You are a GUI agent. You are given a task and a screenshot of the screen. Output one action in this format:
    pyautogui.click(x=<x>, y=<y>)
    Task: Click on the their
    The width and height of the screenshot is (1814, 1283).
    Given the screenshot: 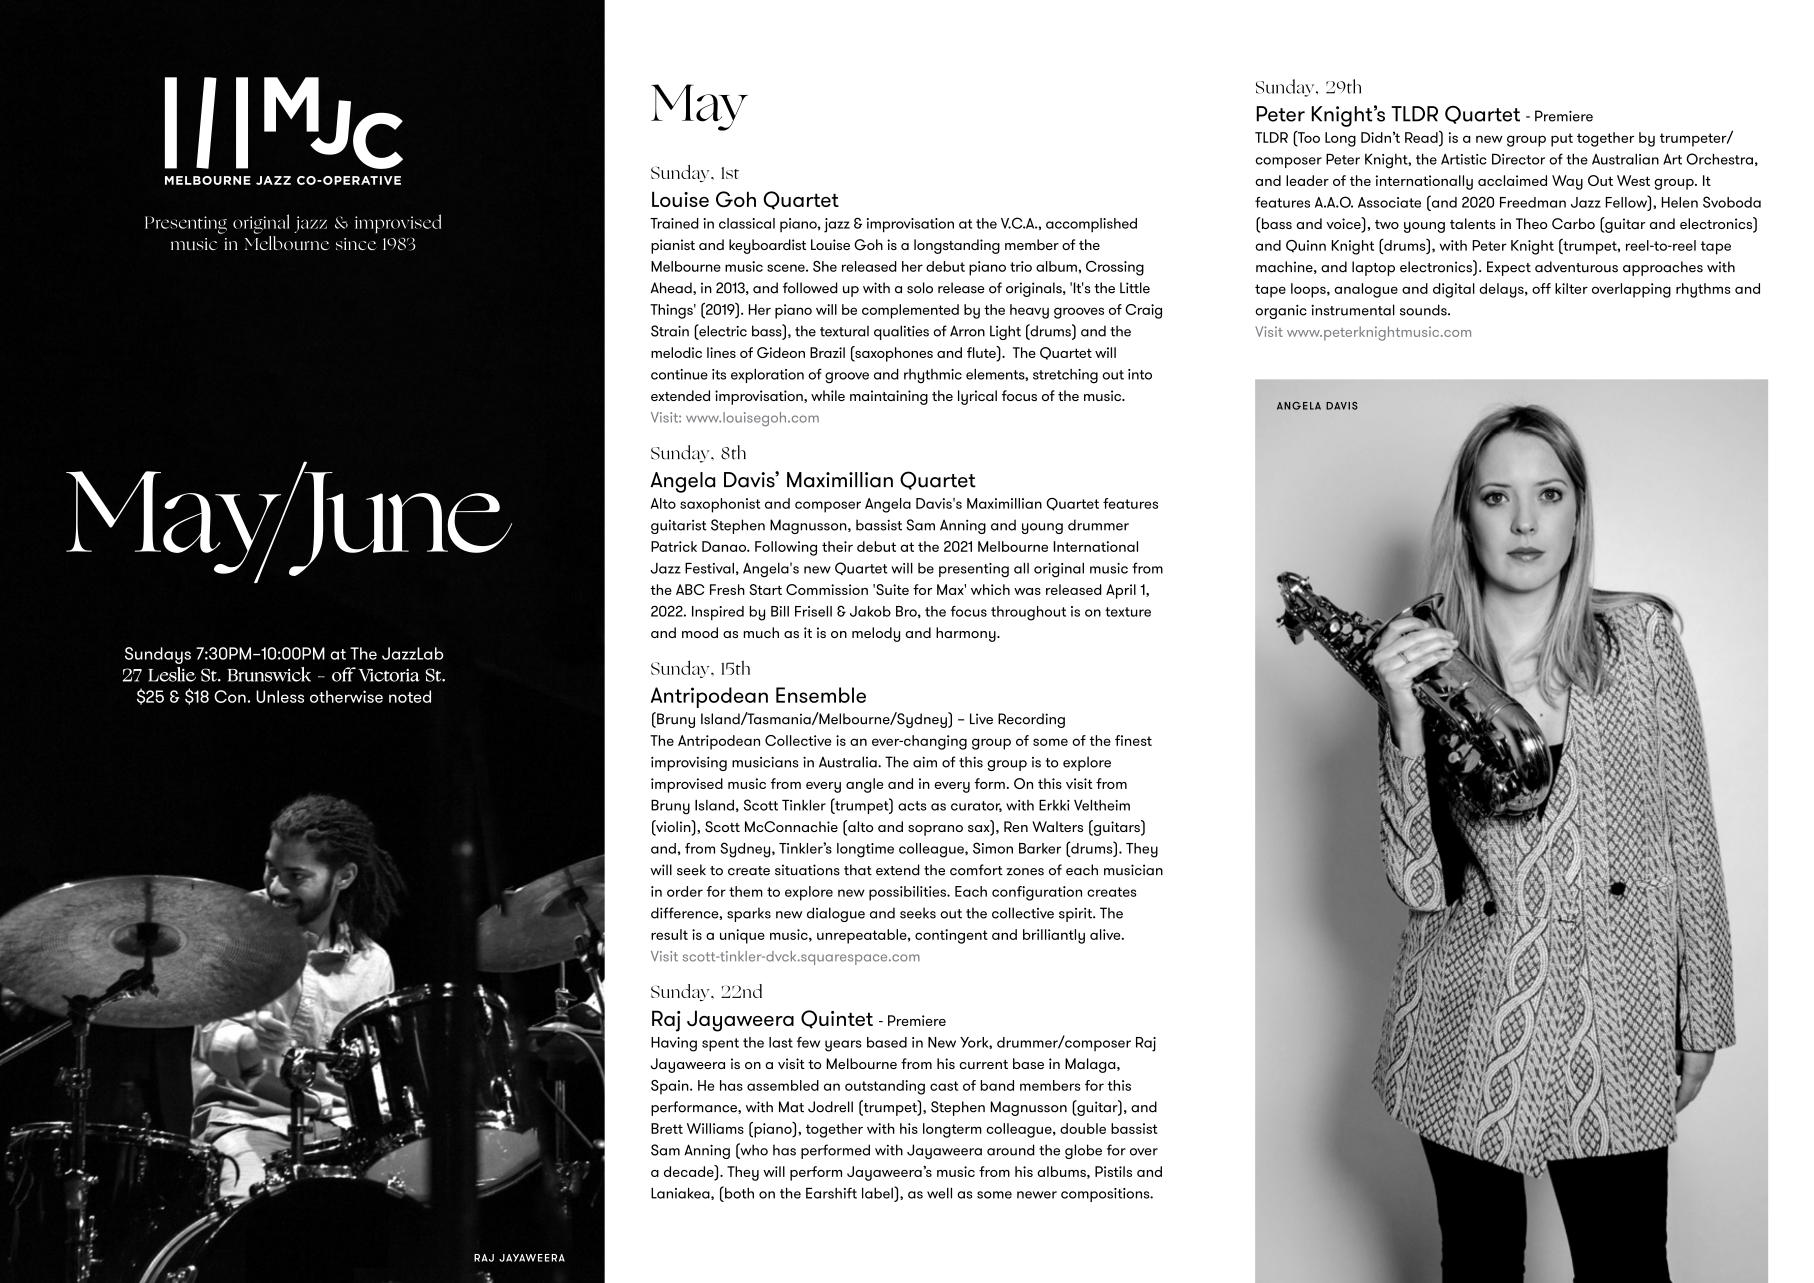 What is the action you would take?
    pyautogui.click(x=837, y=546)
